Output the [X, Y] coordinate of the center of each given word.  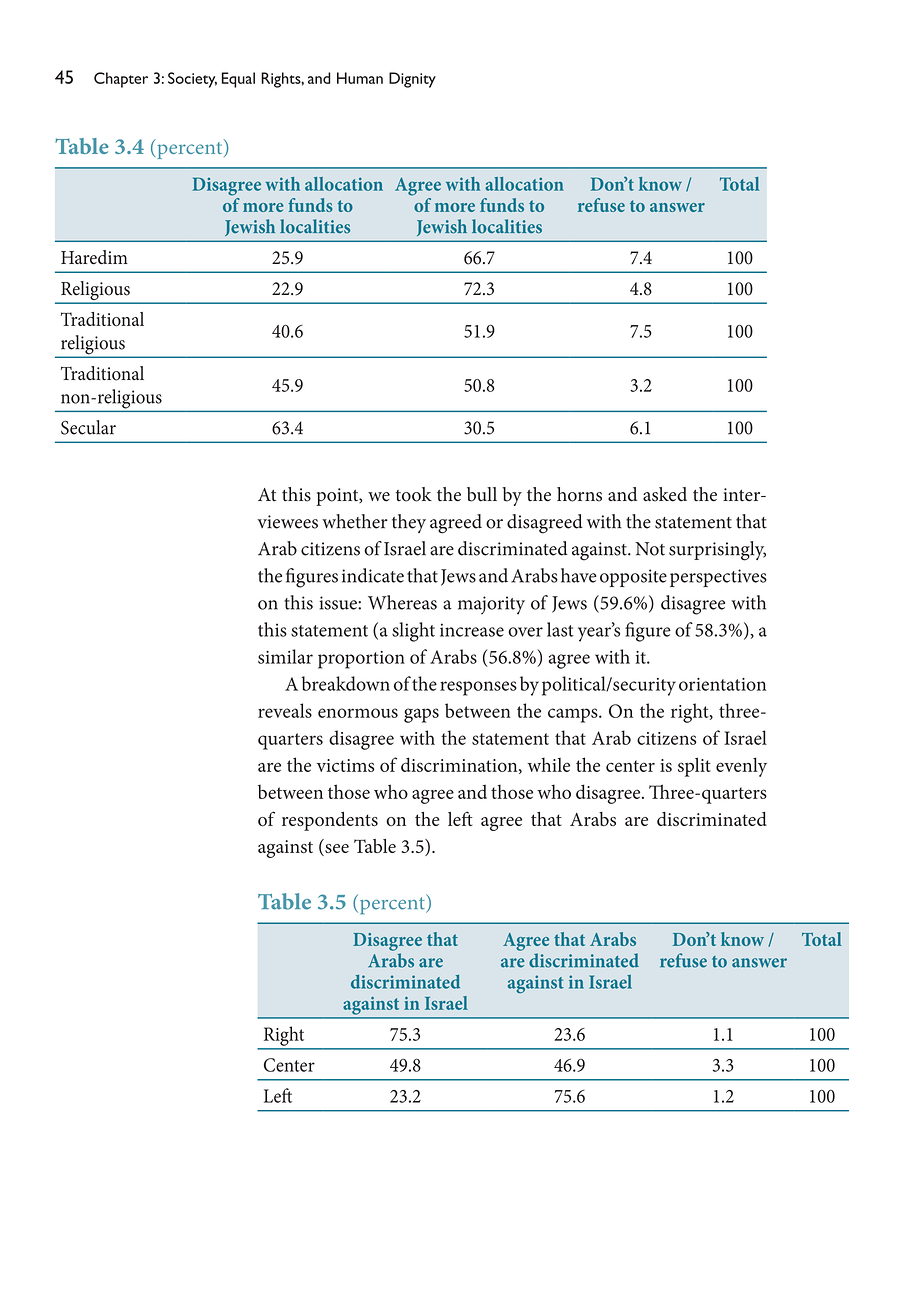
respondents [330, 821]
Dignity [412, 80]
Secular [88, 427]
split [694, 767]
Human [360, 78]
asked [665, 494]
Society [192, 80]
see [336, 850]
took [414, 494]
